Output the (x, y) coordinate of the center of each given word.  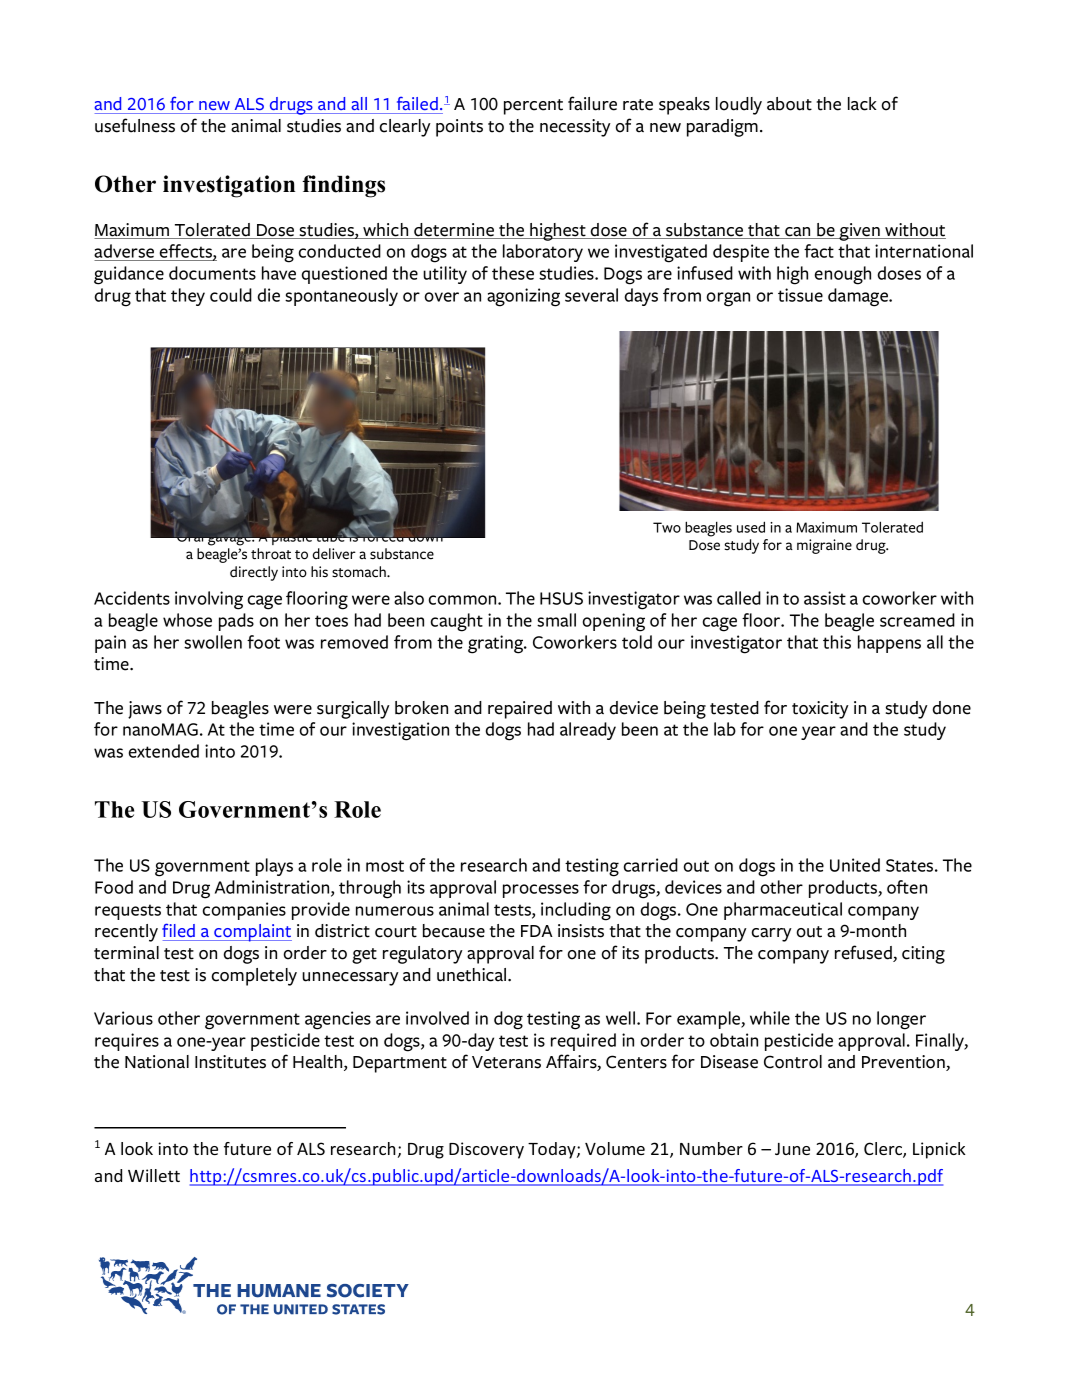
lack (862, 104)
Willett (154, 1175)
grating (497, 644)
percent (533, 107)
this (837, 642)
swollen (213, 642)
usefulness (135, 125)
